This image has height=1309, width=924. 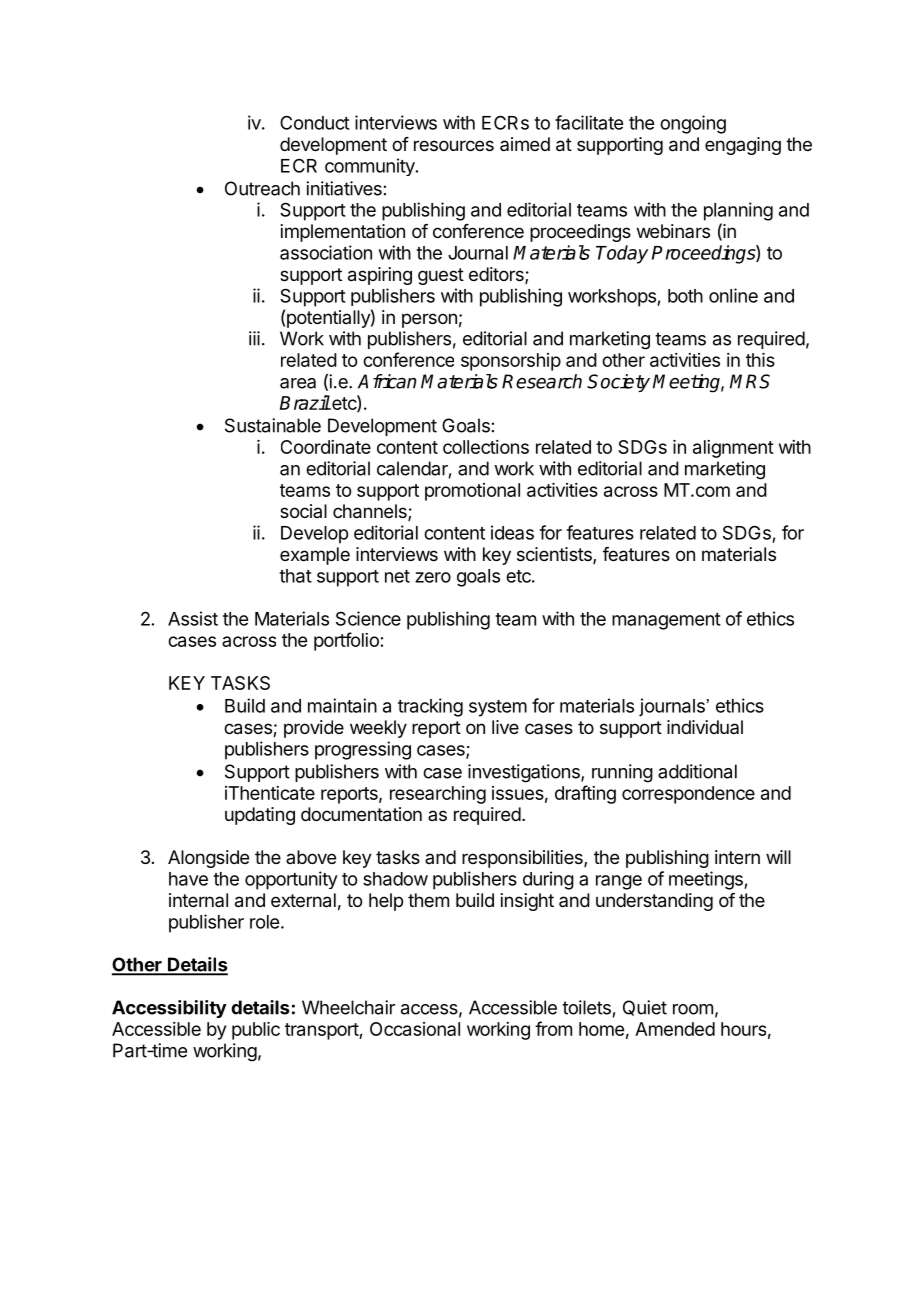 I want to click on Outreach, so click(x=262, y=188).
